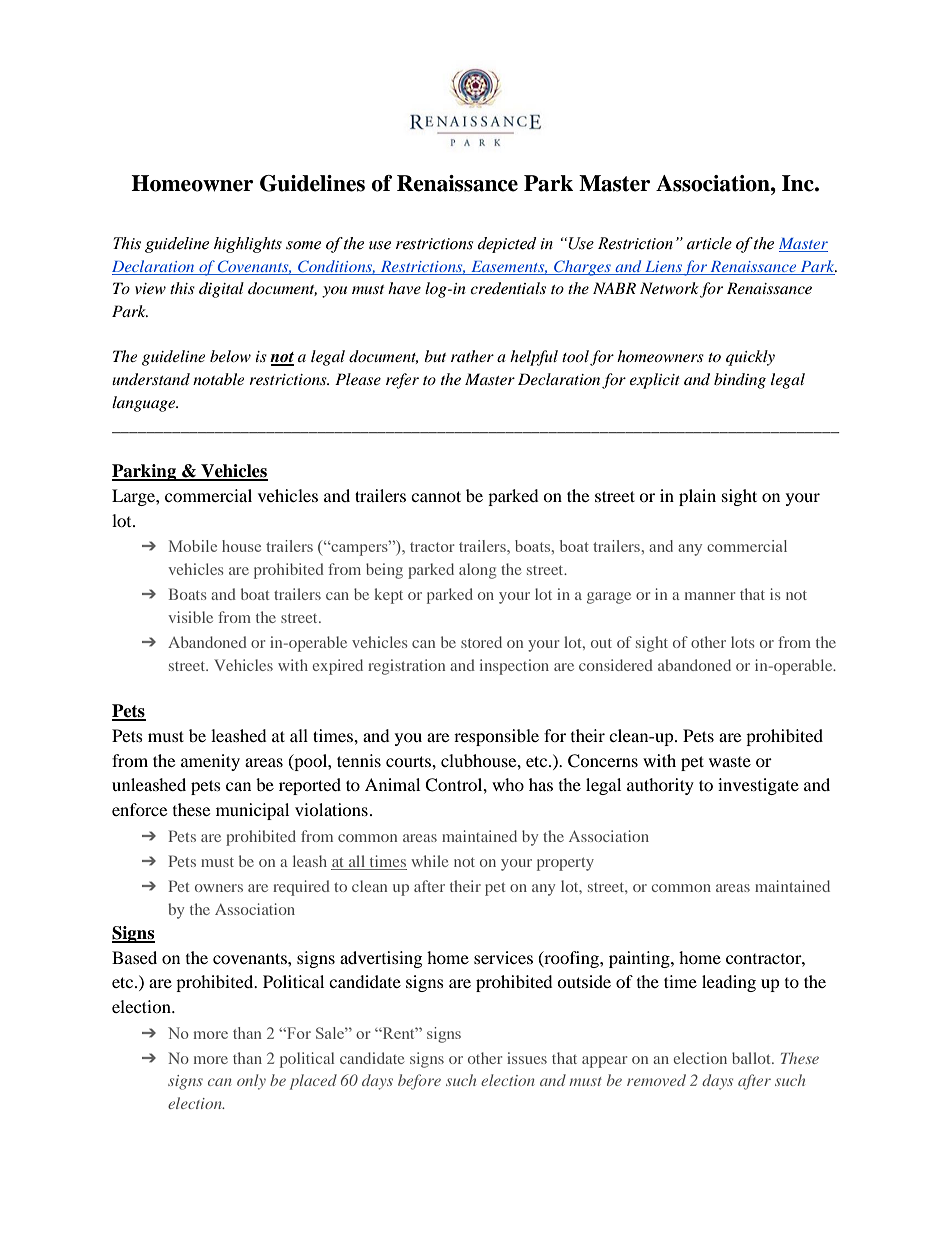 This image has height=1233, width=952. I want to click on highlights, so click(248, 245).
